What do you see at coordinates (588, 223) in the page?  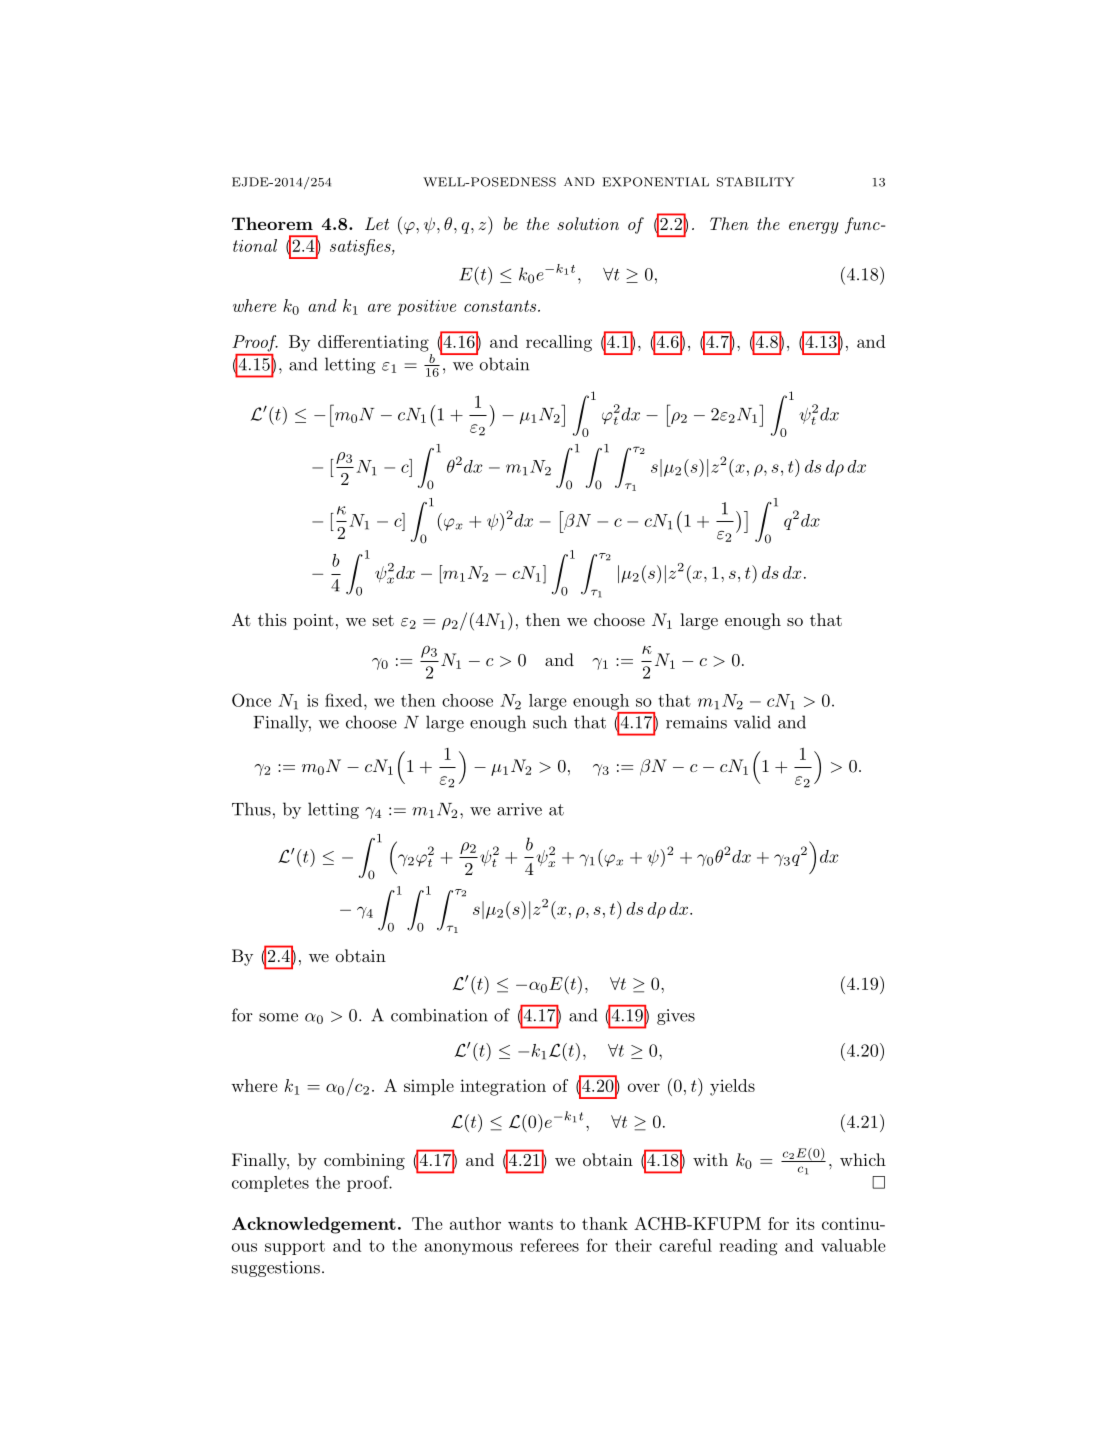 I see `solution` at bounding box center [588, 223].
